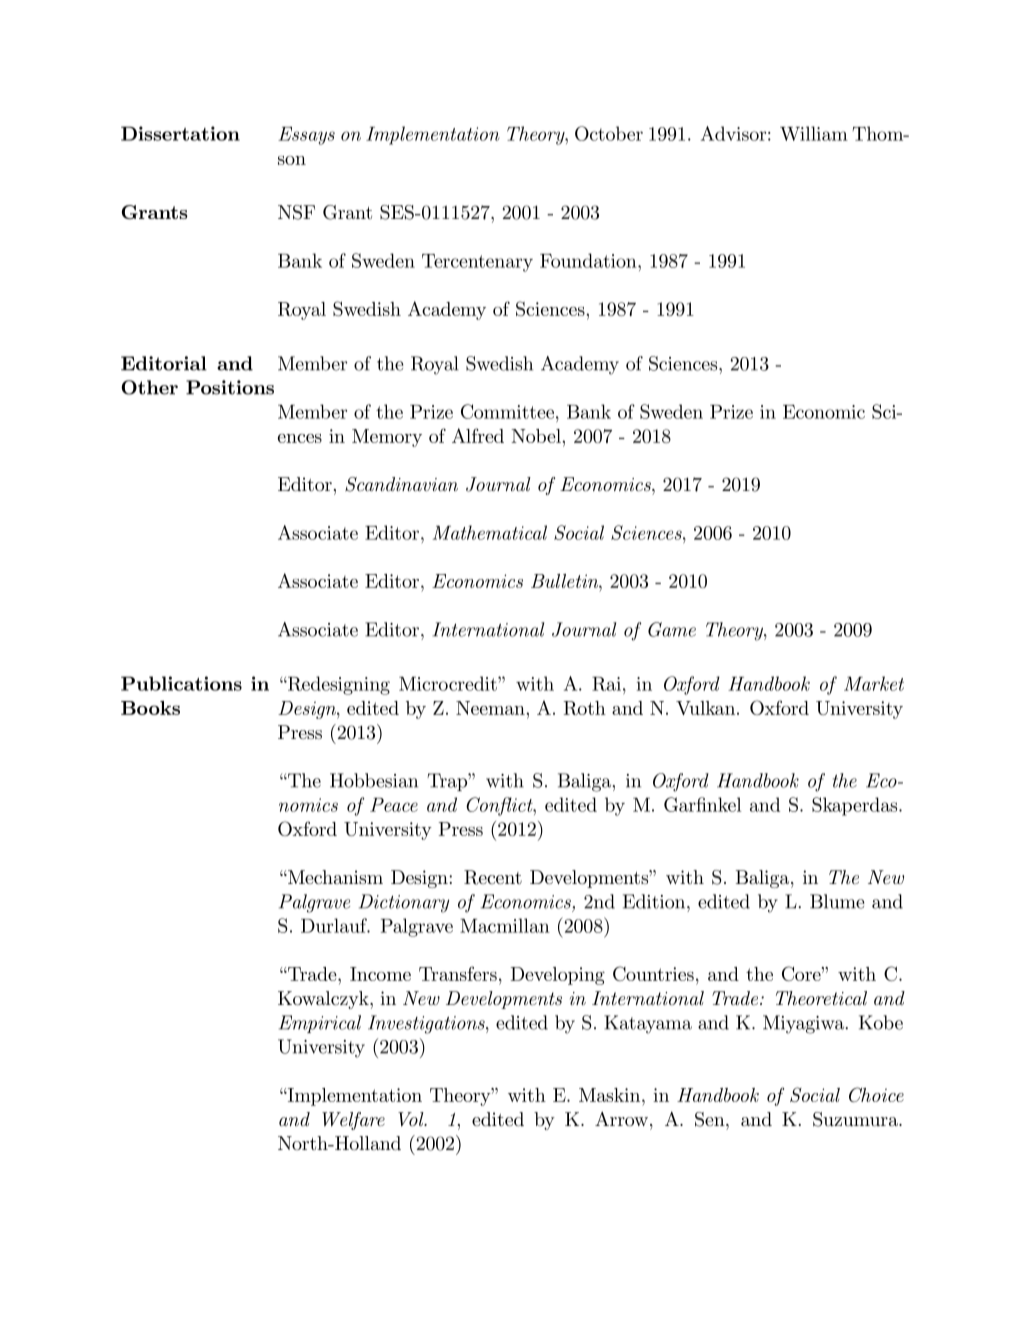 The height and width of the screenshot is (1326, 1025). Describe the element at coordinates (230, 387) in the screenshot. I see `Positions` at that location.
